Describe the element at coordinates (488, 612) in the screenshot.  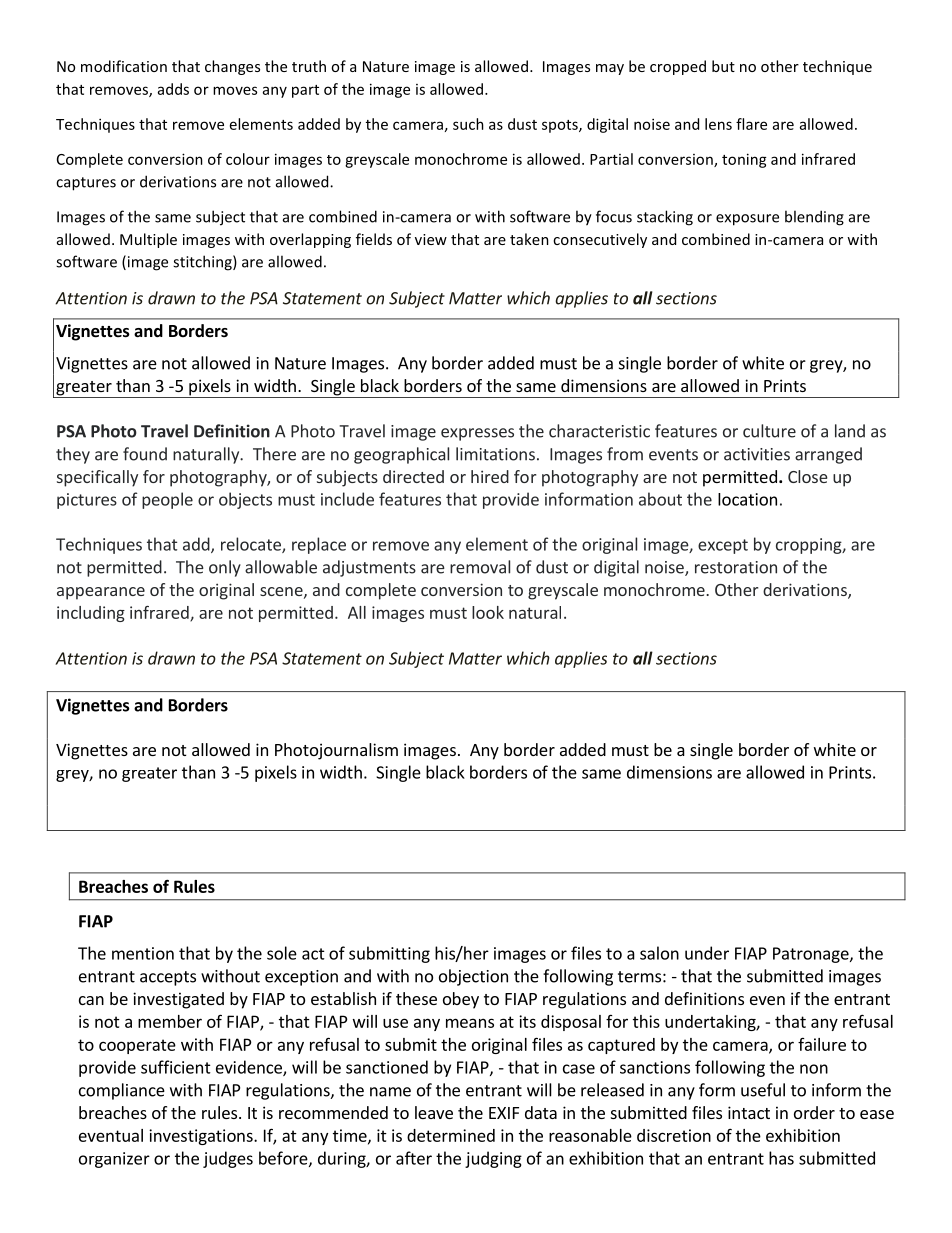
I see `look` at that location.
